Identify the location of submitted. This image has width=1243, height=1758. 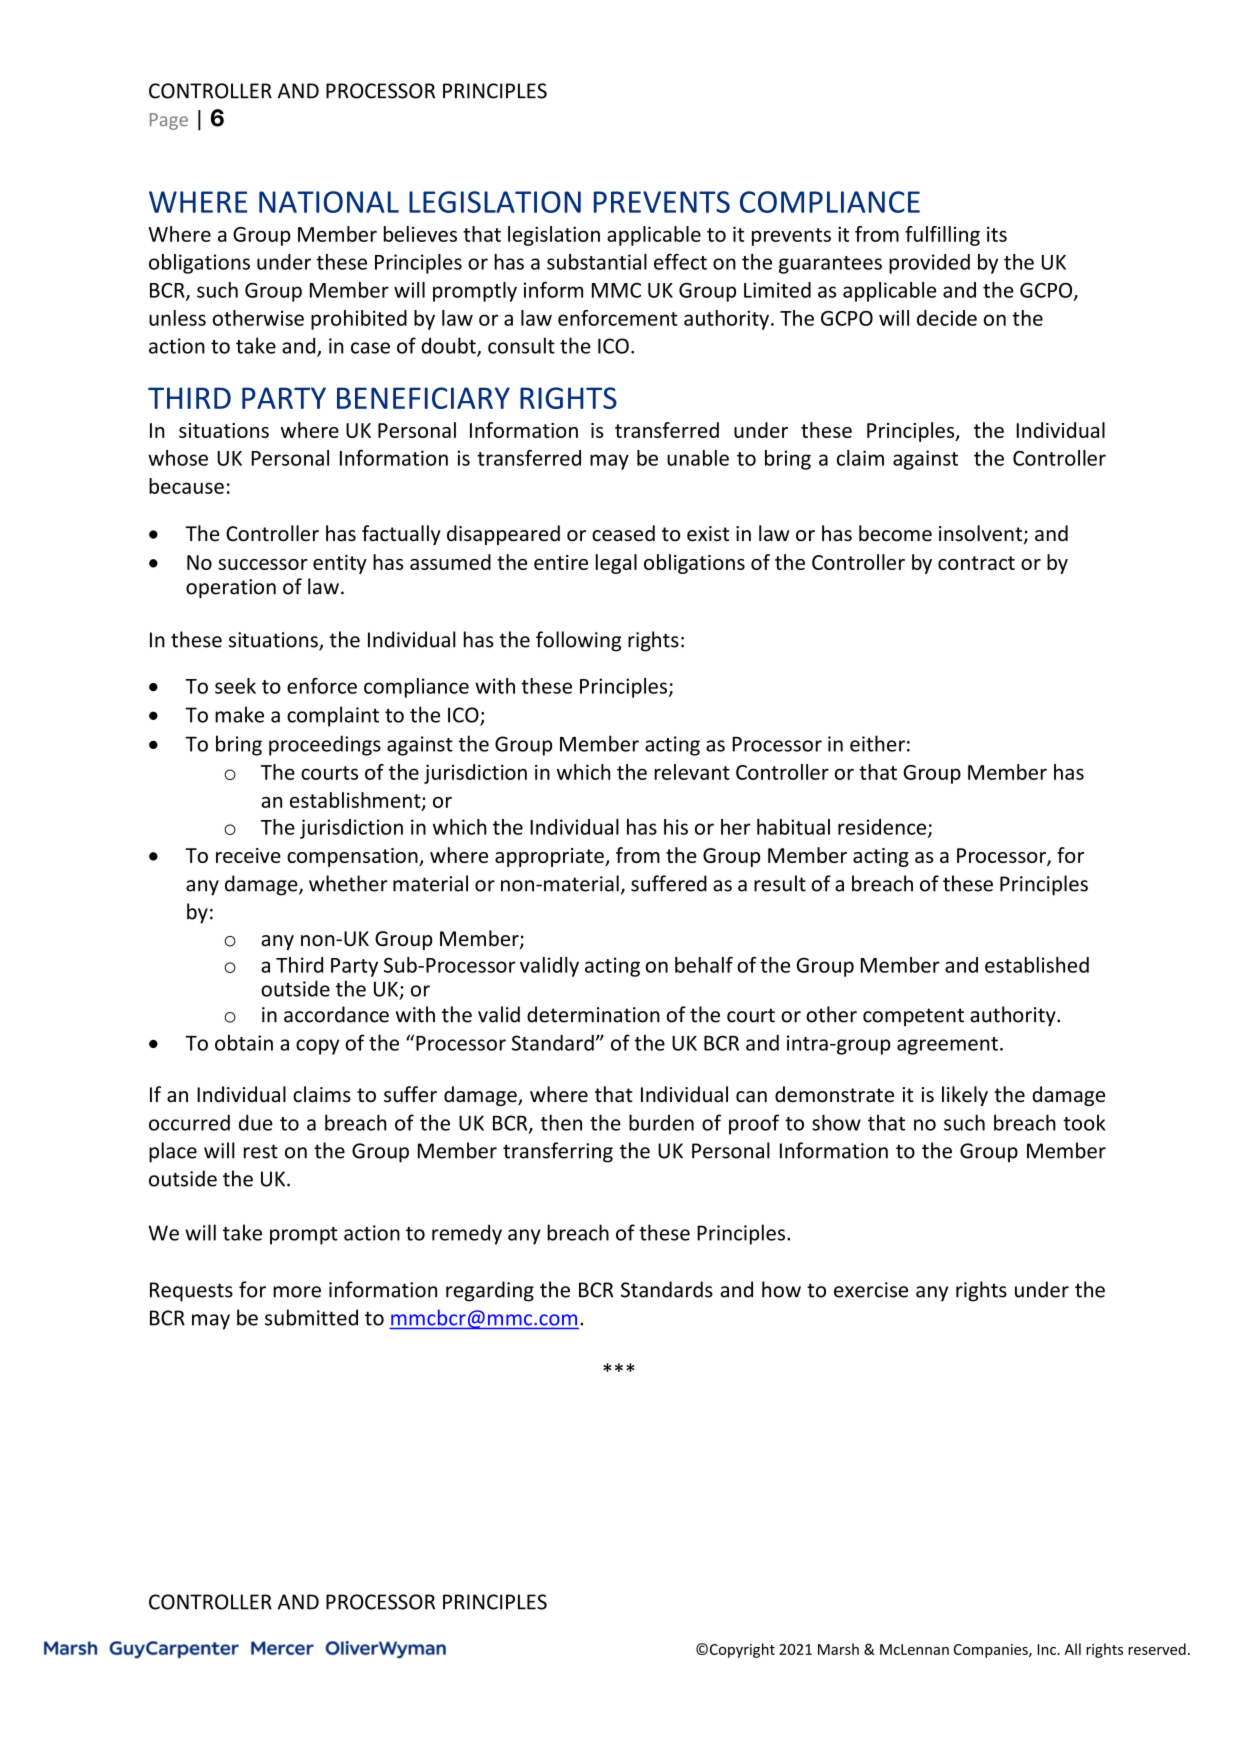
(311, 1317).
